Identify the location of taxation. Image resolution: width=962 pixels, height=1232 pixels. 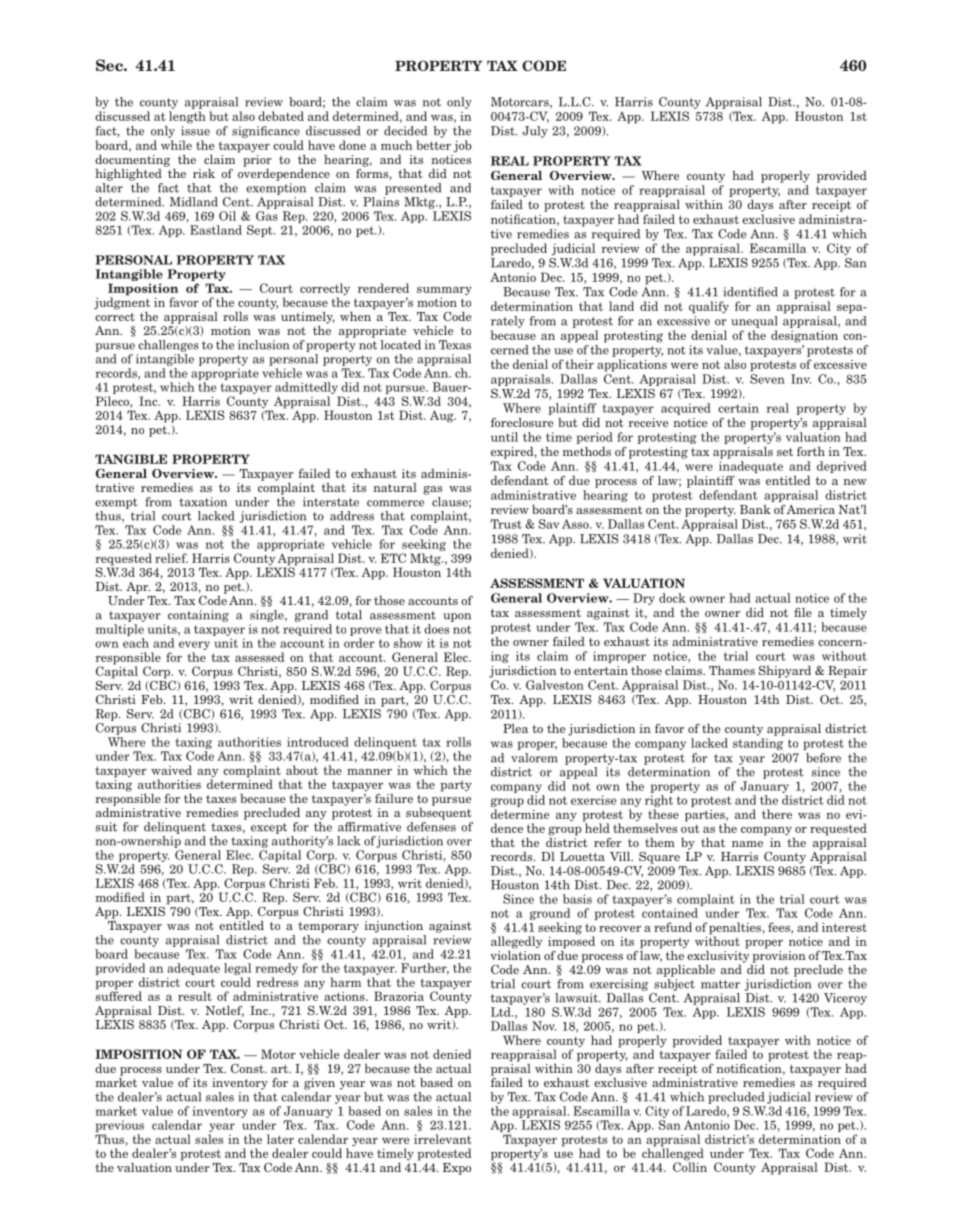
(203, 502).
